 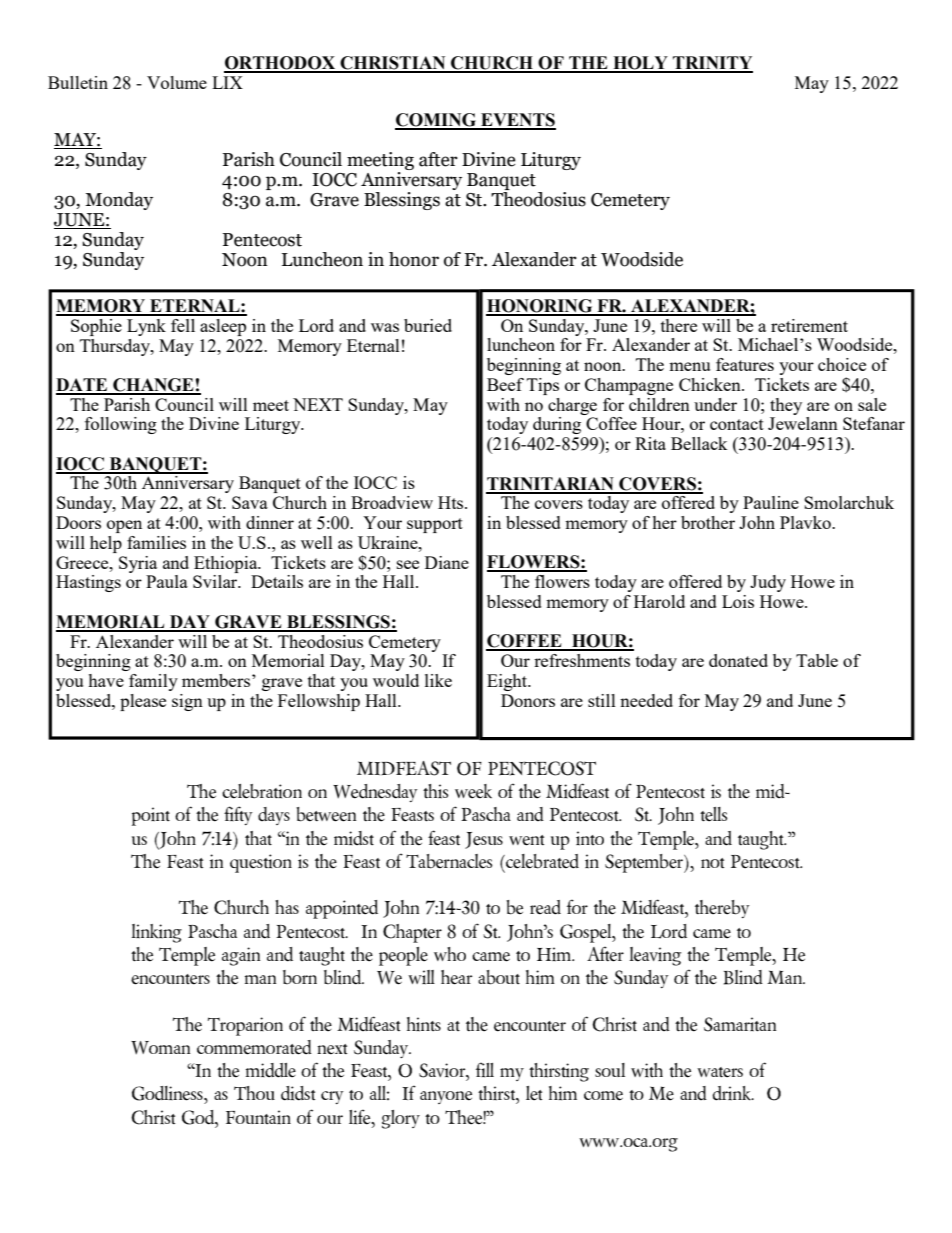 I want to click on Volume, so click(x=177, y=82).
